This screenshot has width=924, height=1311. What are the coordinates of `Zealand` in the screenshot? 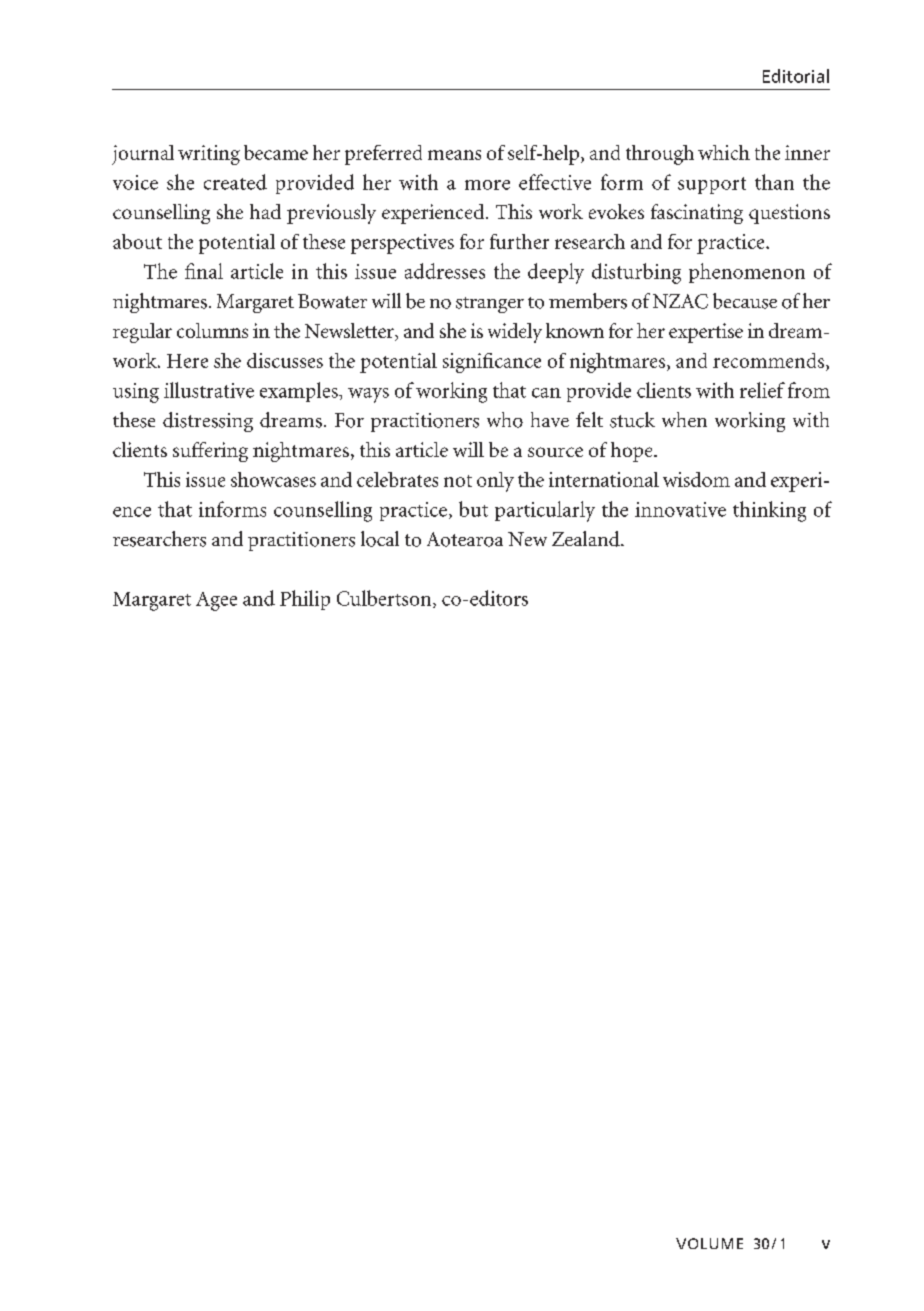 It's located at (587, 539).
